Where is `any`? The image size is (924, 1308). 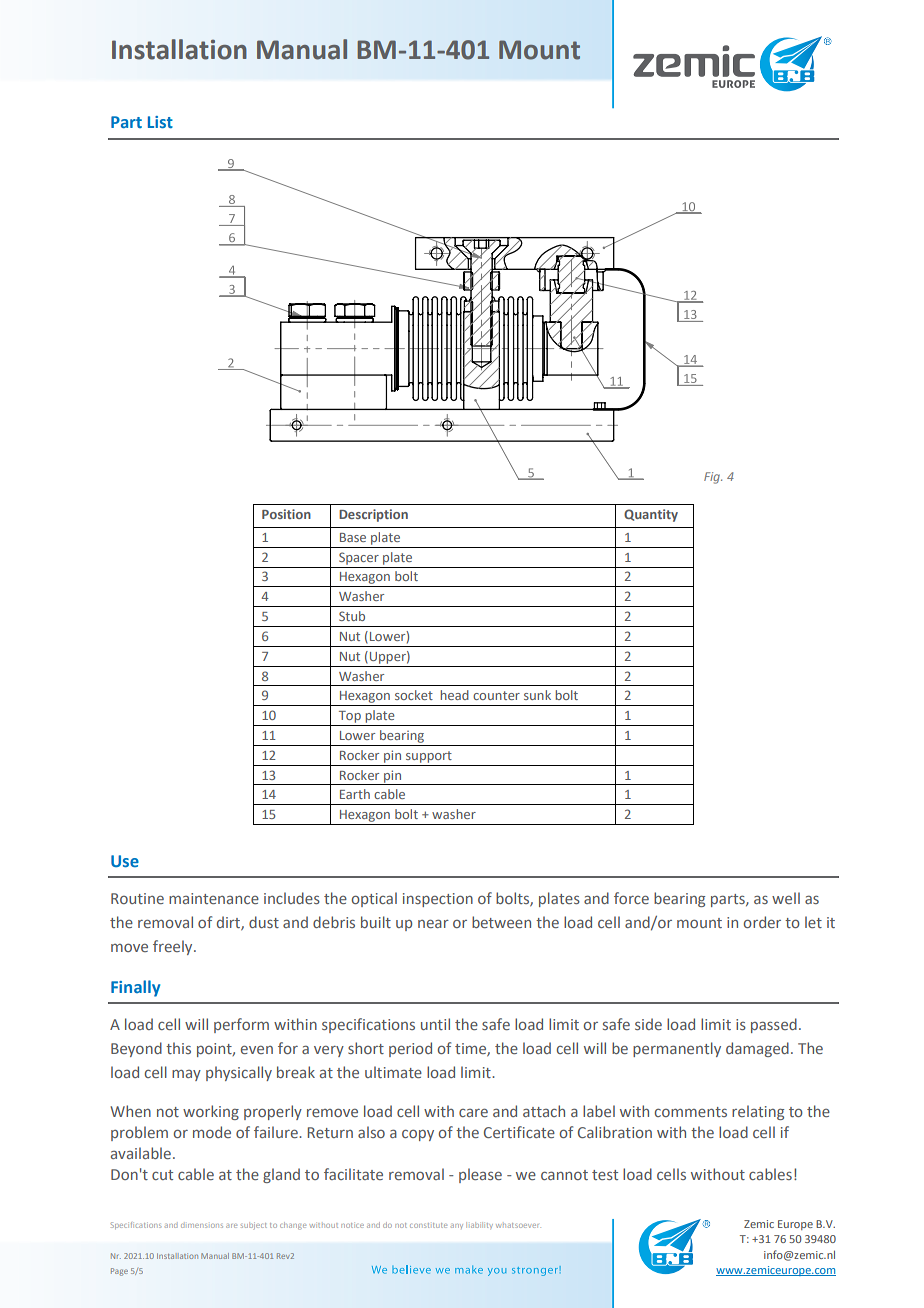
any is located at coordinates (457, 1226).
